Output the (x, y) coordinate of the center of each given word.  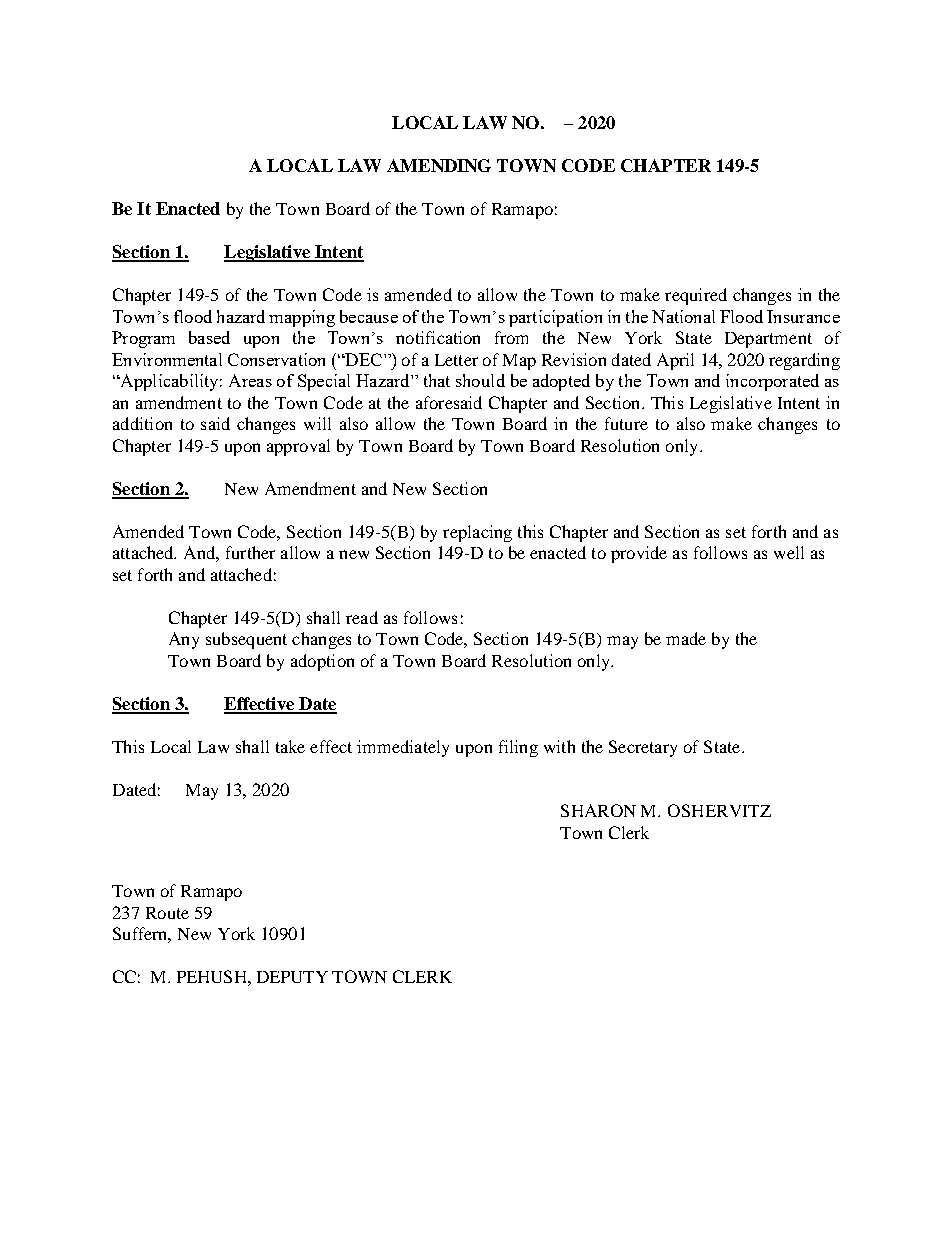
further (250, 552)
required (696, 296)
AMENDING (439, 165)
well (789, 552)
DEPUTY (292, 977)
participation (555, 318)
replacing (477, 533)
